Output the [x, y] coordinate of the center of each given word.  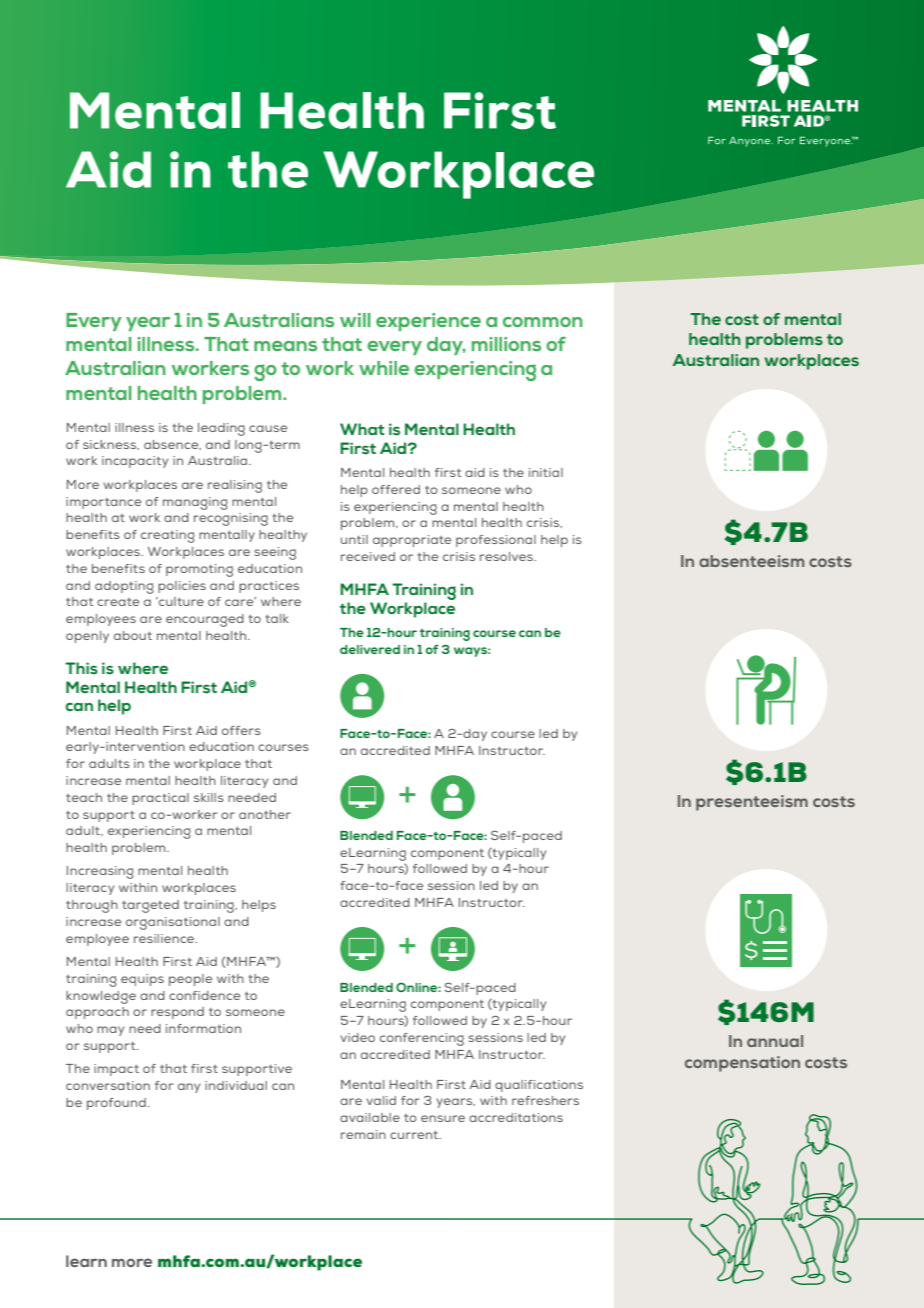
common [543, 322]
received [368, 556]
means [285, 346]
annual [775, 1041]
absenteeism [751, 561]
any [189, 1088]
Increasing [100, 872]
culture [180, 601]
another [265, 814]
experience [428, 322]
